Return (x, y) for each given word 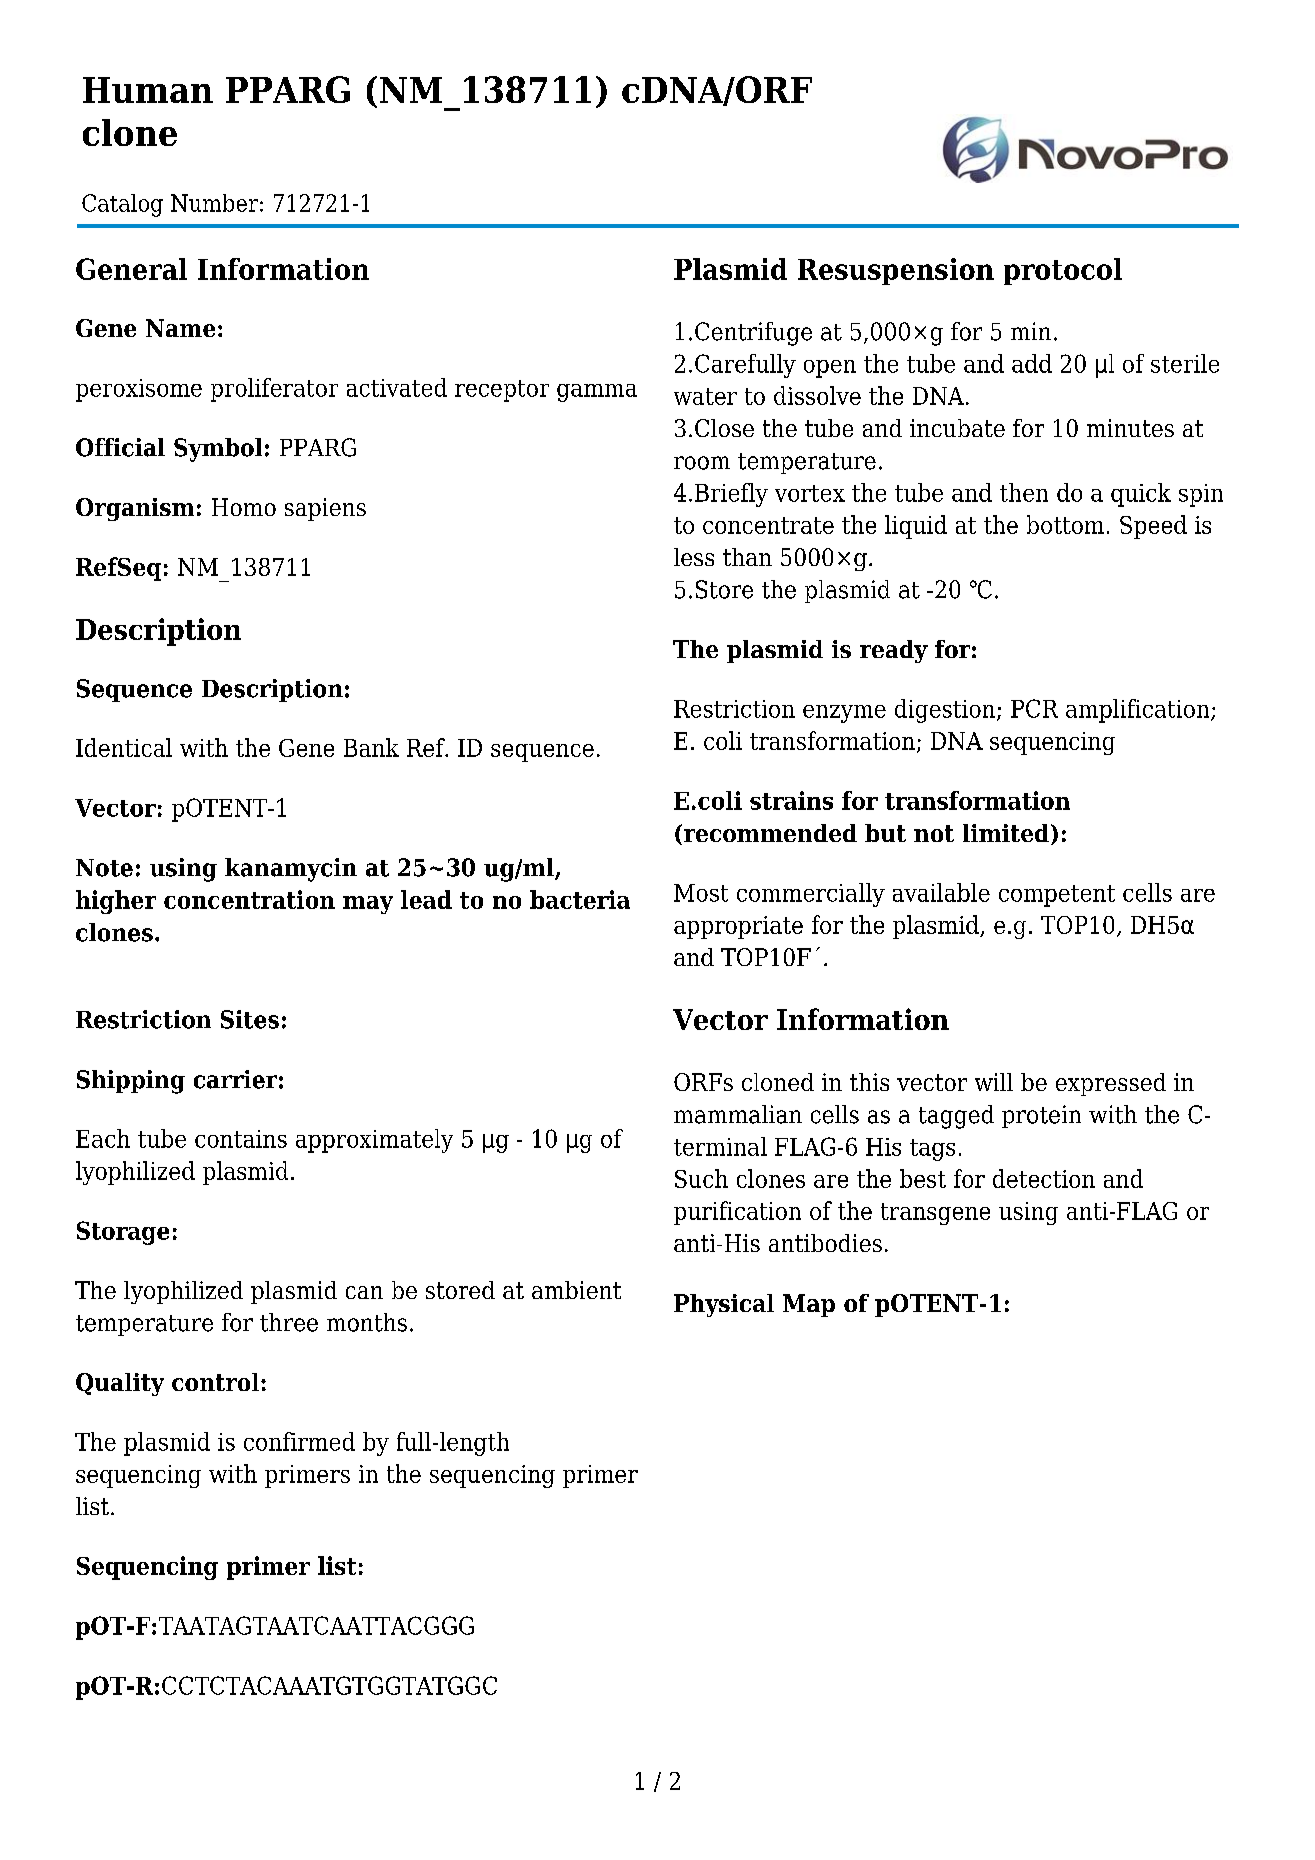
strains (791, 800)
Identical (124, 747)
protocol (1063, 271)
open (830, 369)
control (217, 1382)
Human (148, 90)
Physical (724, 1305)
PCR (1034, 708)
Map (809, 1305)
